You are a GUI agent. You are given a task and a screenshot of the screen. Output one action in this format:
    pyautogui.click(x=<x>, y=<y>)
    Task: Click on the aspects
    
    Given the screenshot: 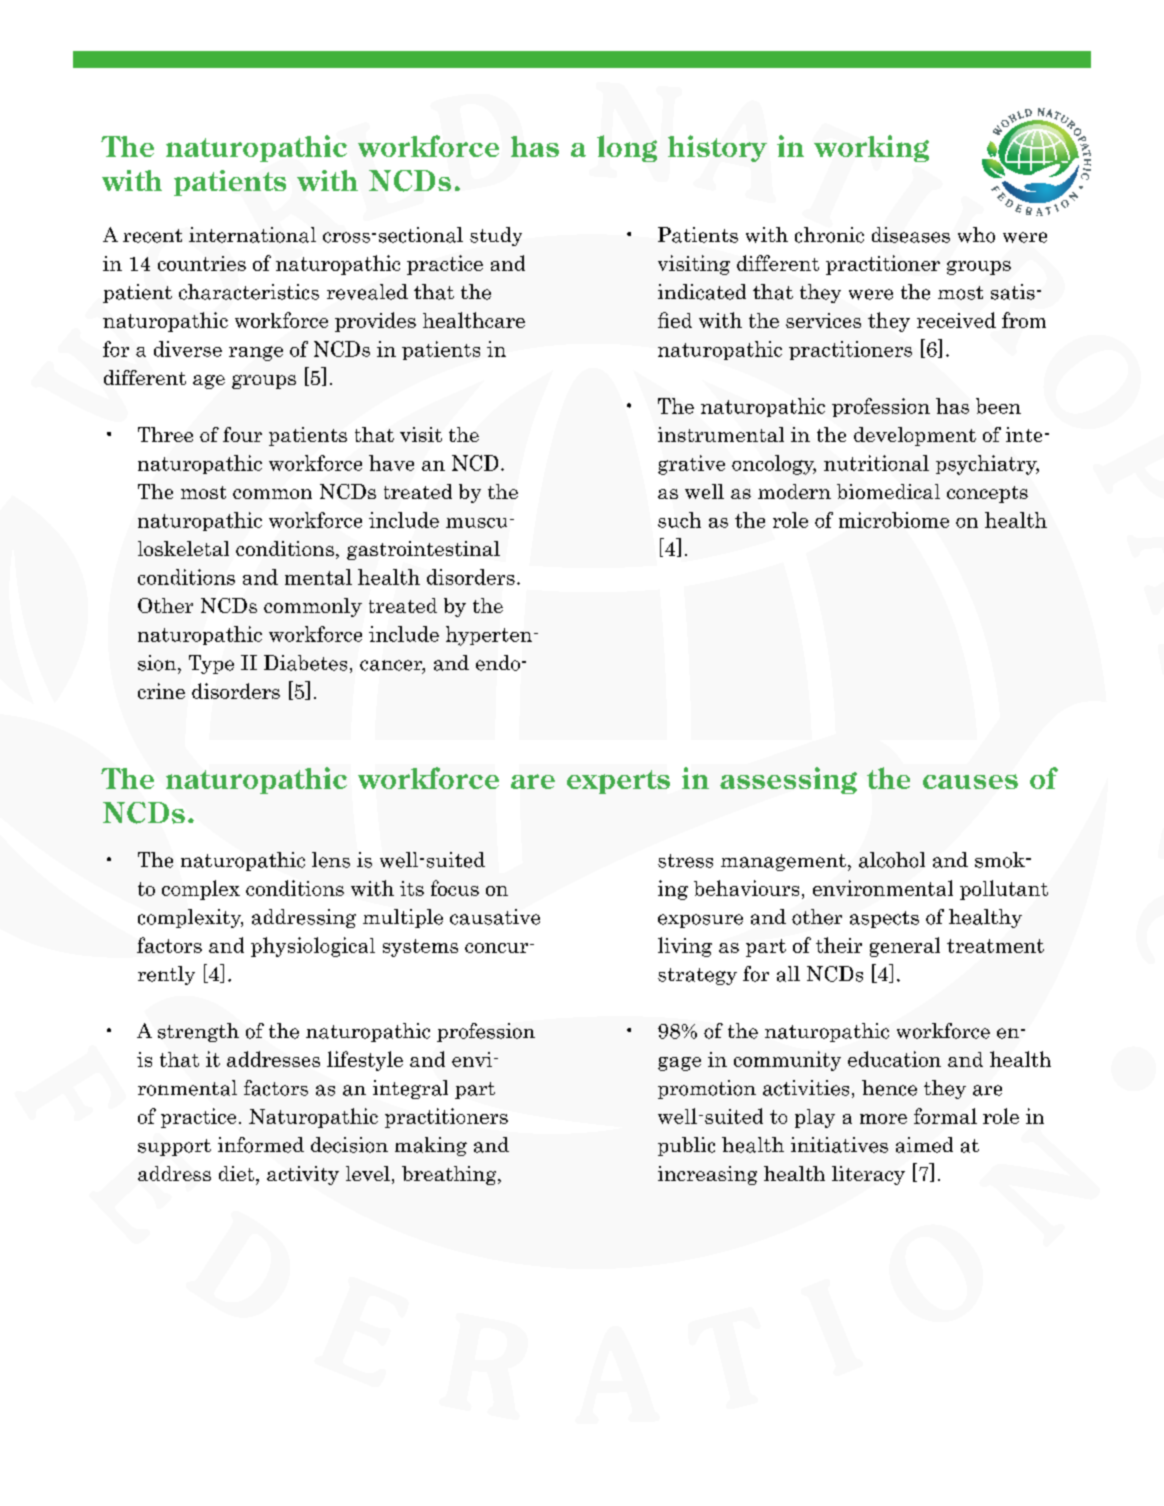 What is the action you would take?
    pyautogui.click(x=884, y=919)
